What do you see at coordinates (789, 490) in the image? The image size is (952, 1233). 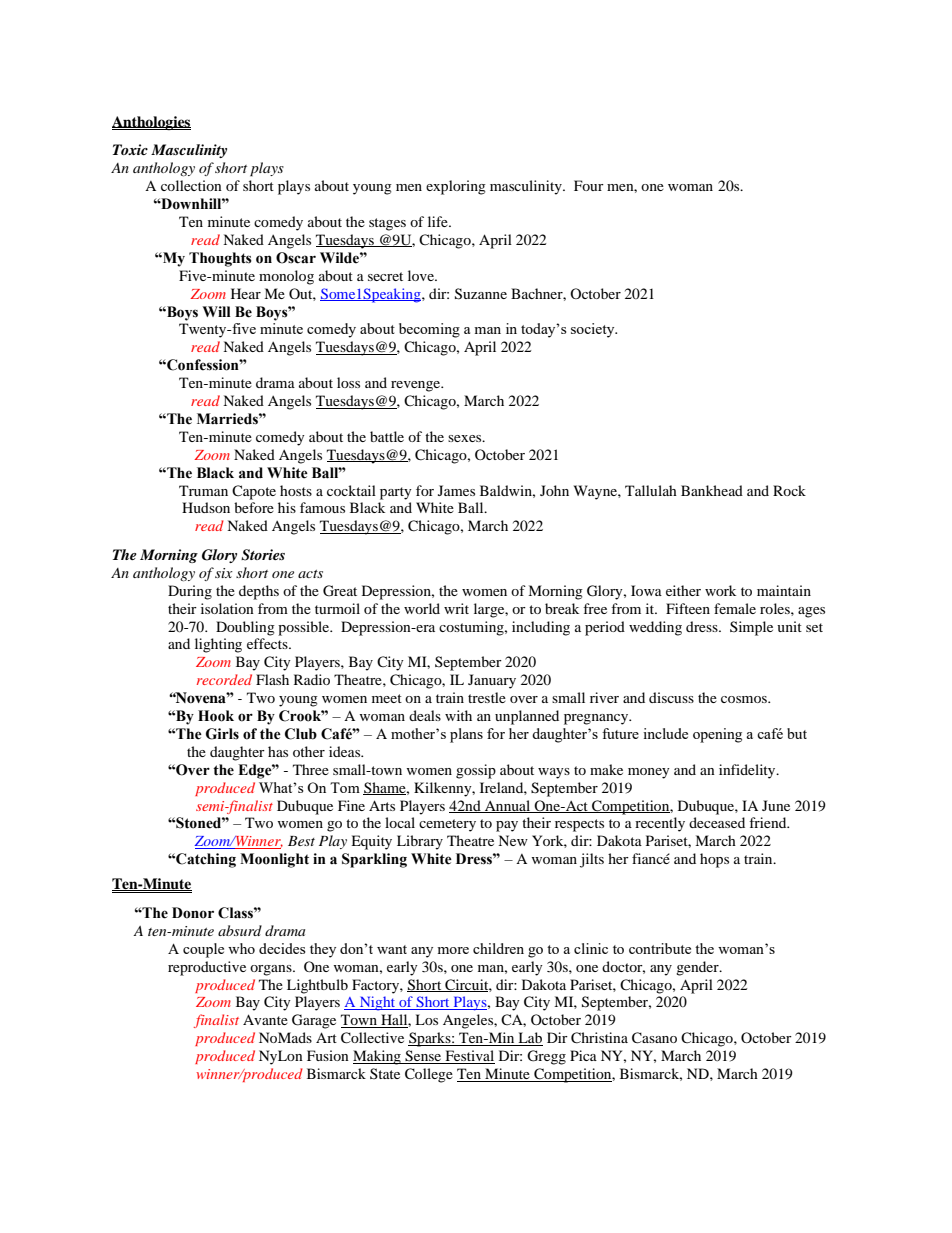 I see `Rock` at bounding box center [789, 490].
